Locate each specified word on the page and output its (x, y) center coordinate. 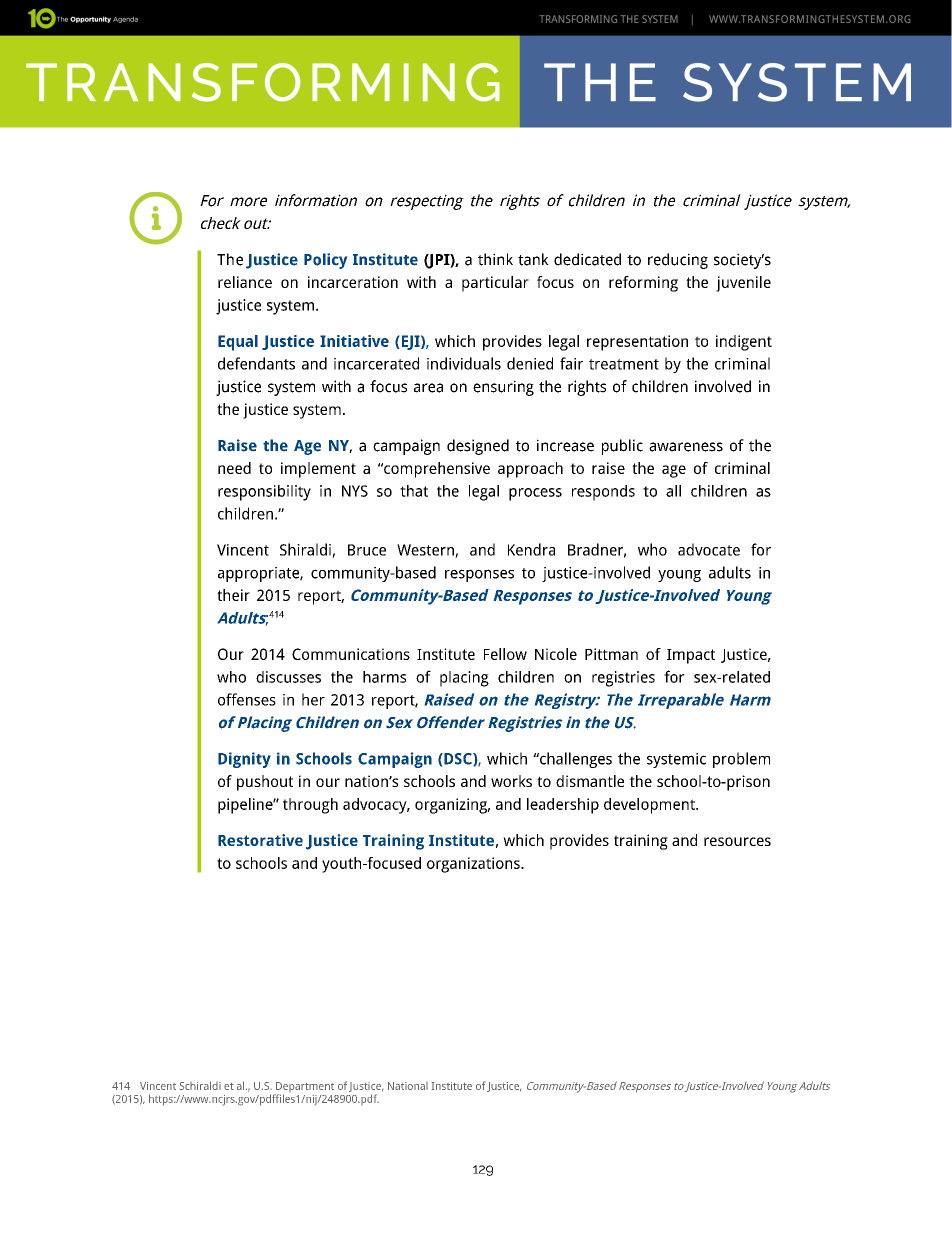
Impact (691, 656)
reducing (678, 261)
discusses (288, 677)
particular (495, 284)
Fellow (505, 654)
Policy (325, 261)
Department (304, 1088)
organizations (474, 865)
